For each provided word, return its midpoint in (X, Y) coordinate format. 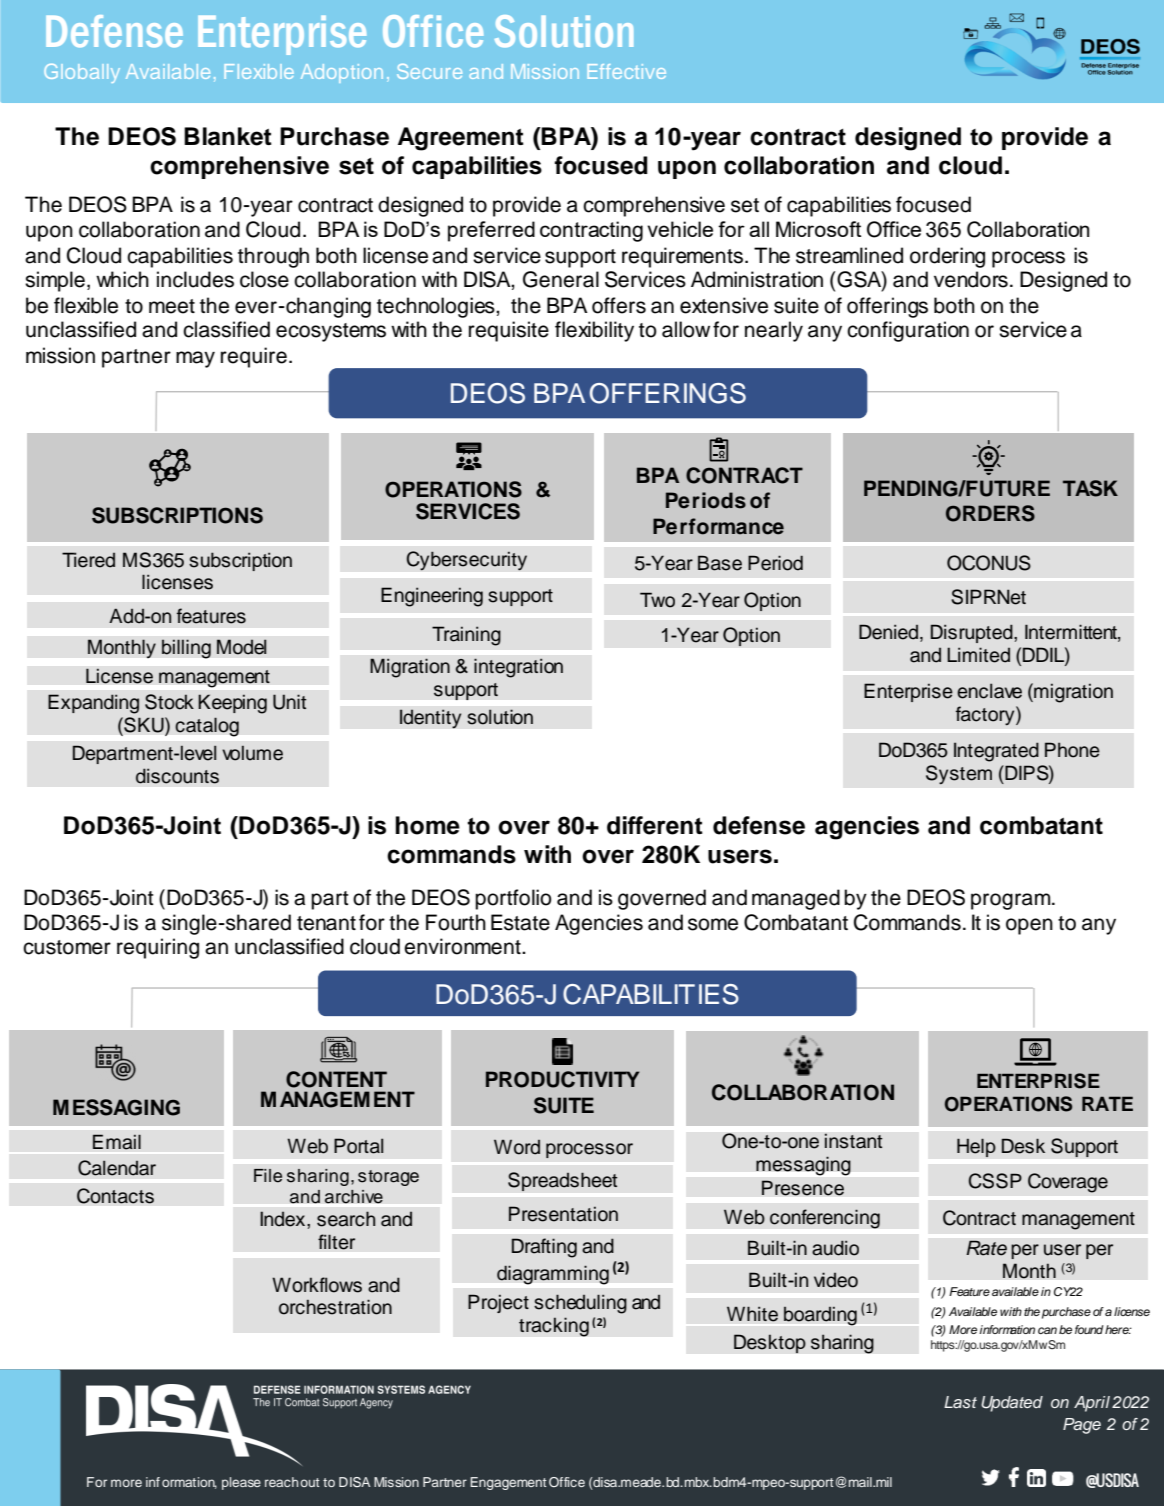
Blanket (228, 136)
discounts (177, 776)
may (195, 359)
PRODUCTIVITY (562, 1079)
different (655, 825)
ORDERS (990, 513)
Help (976, 1147)
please (241, 1483)
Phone (1072, 750)
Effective (626, 71)
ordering (947, 257)
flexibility (594, 331)
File (268, 1176)
